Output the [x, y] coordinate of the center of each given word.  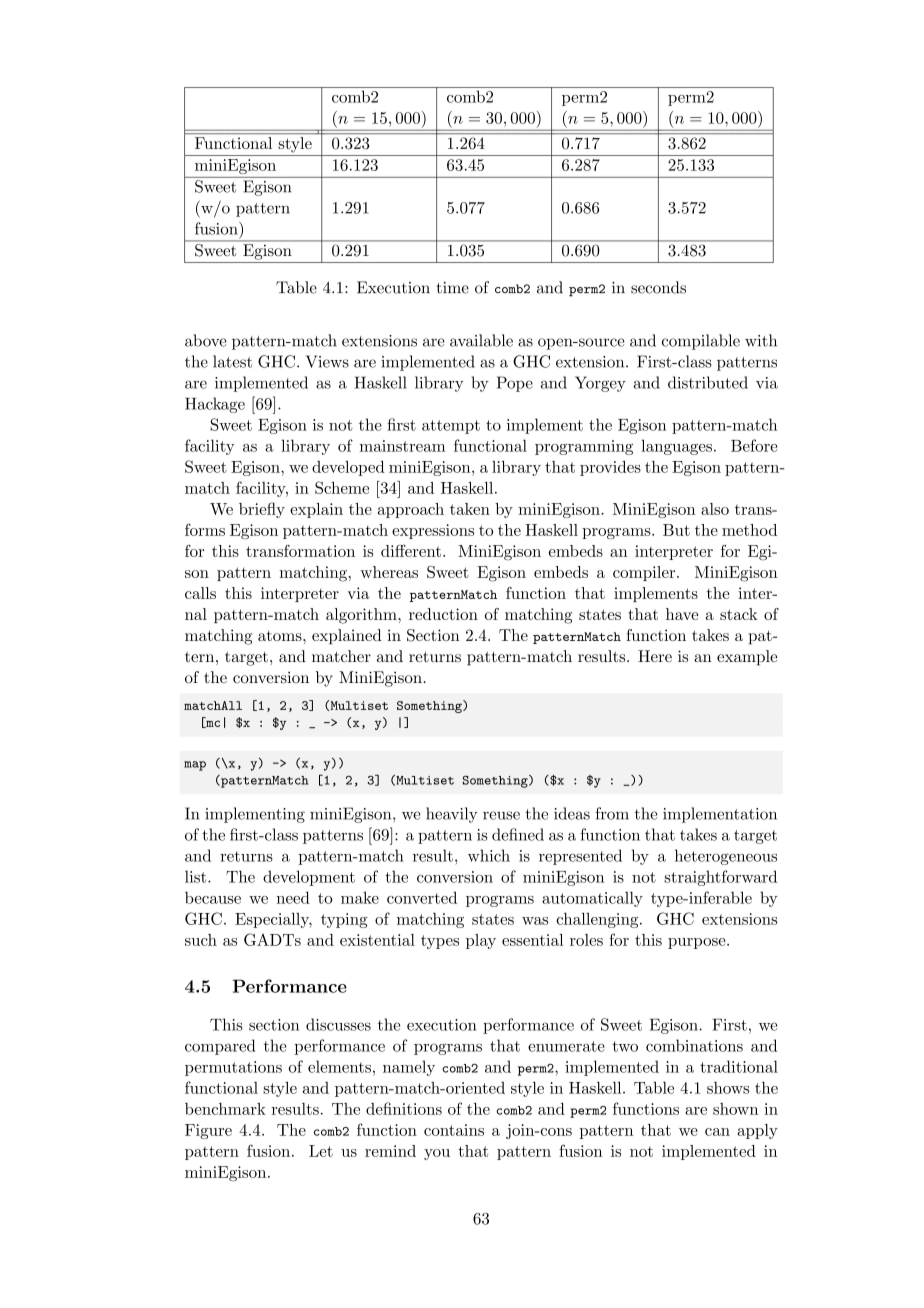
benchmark [225, 1109]
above [206, 340]
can [717, 1132]
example [747, 658]
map [195, 766]
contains [454, 1130]
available [481, 340]
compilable [701, 342]
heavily [452, 815]
